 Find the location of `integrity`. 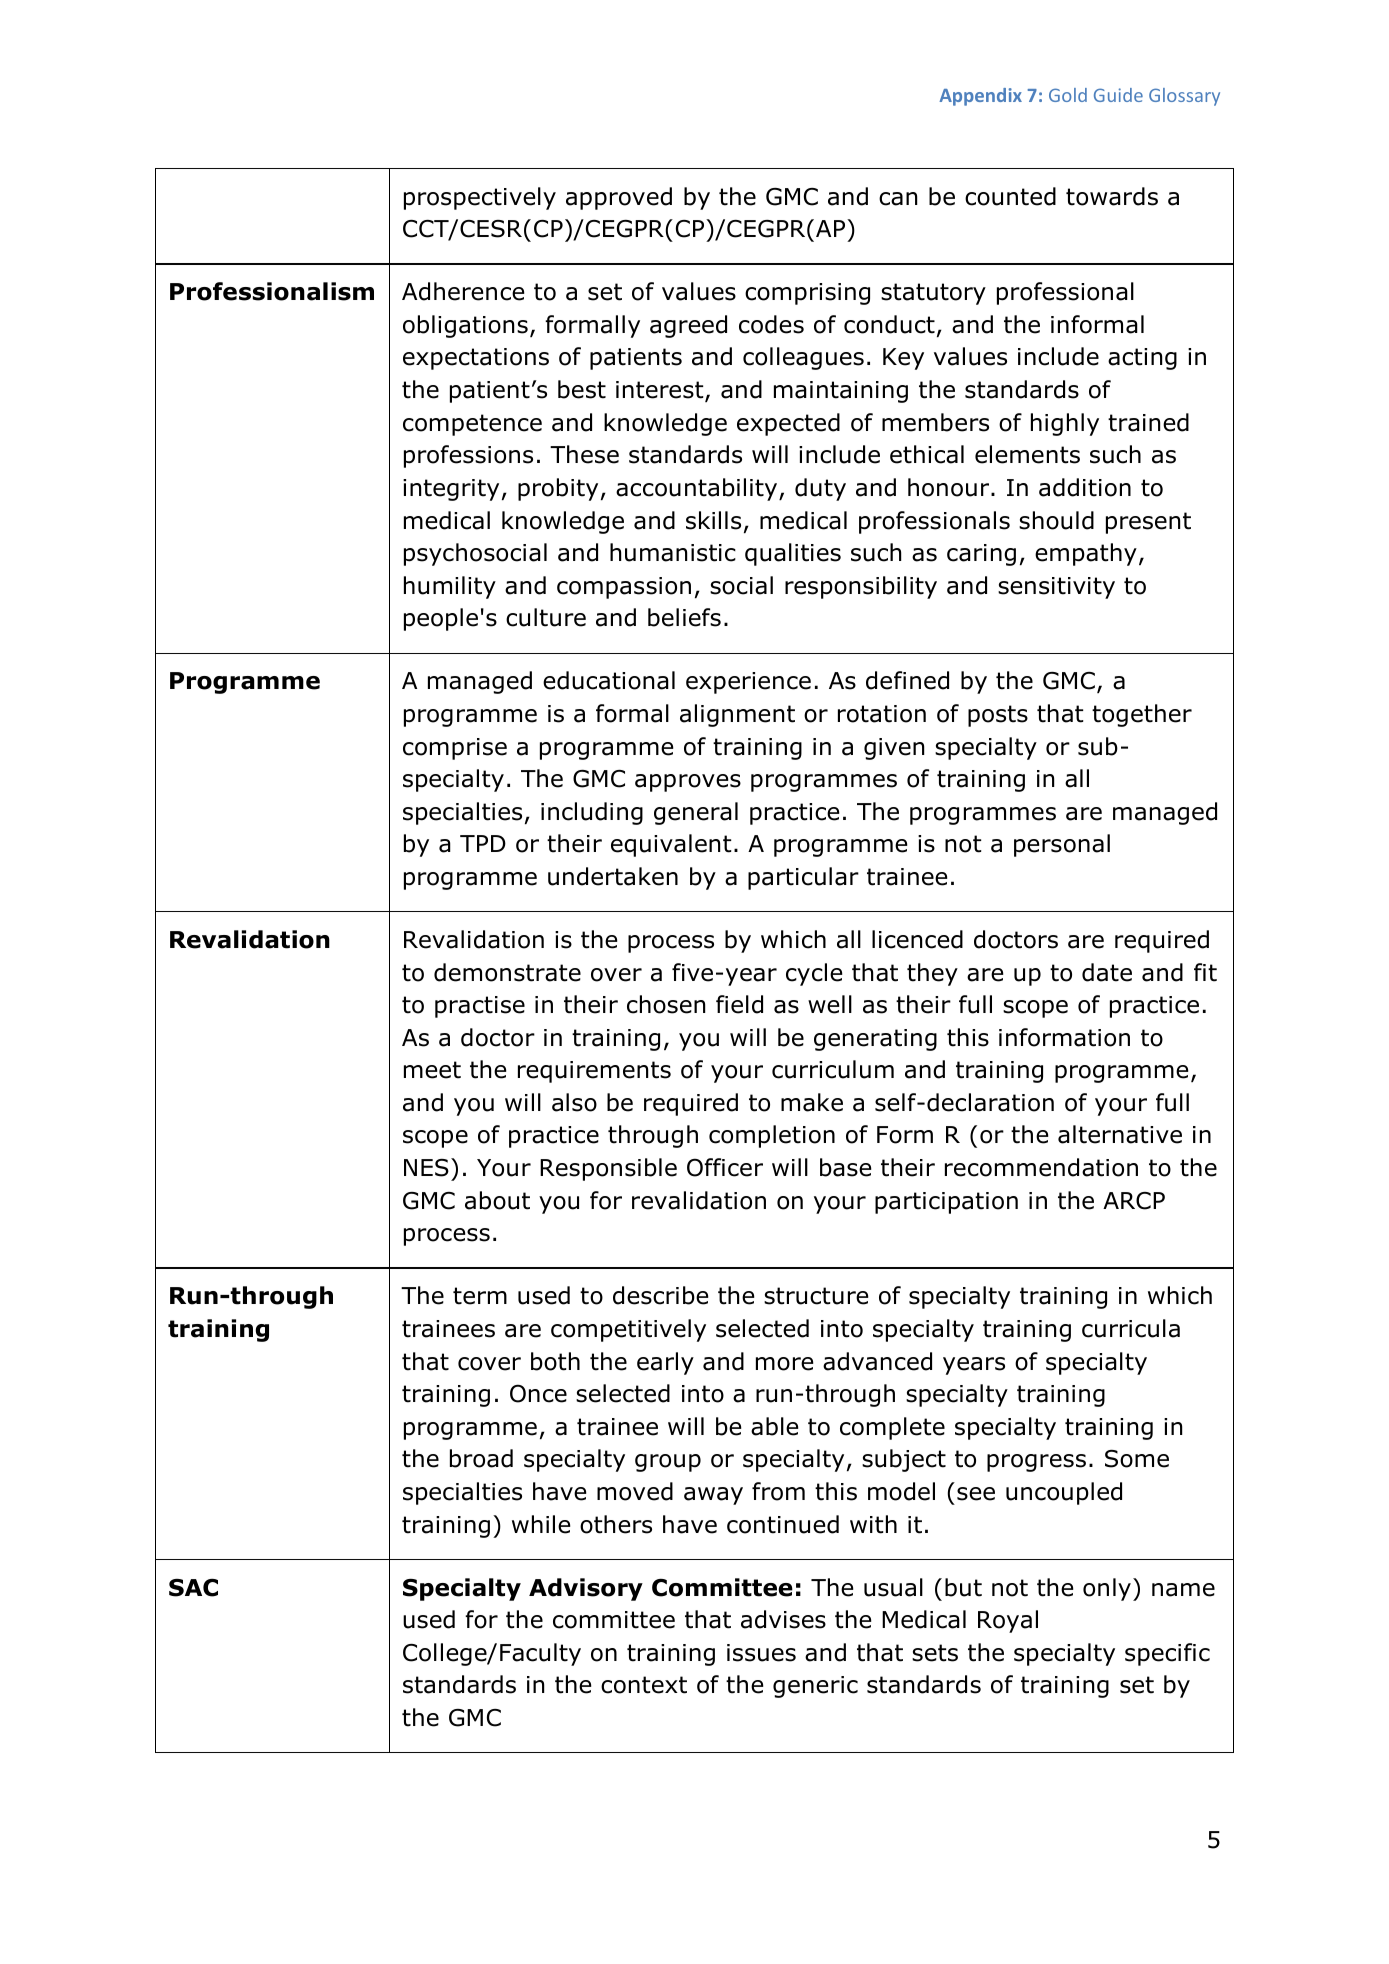

integrity is located at coordinates (451, 490).
